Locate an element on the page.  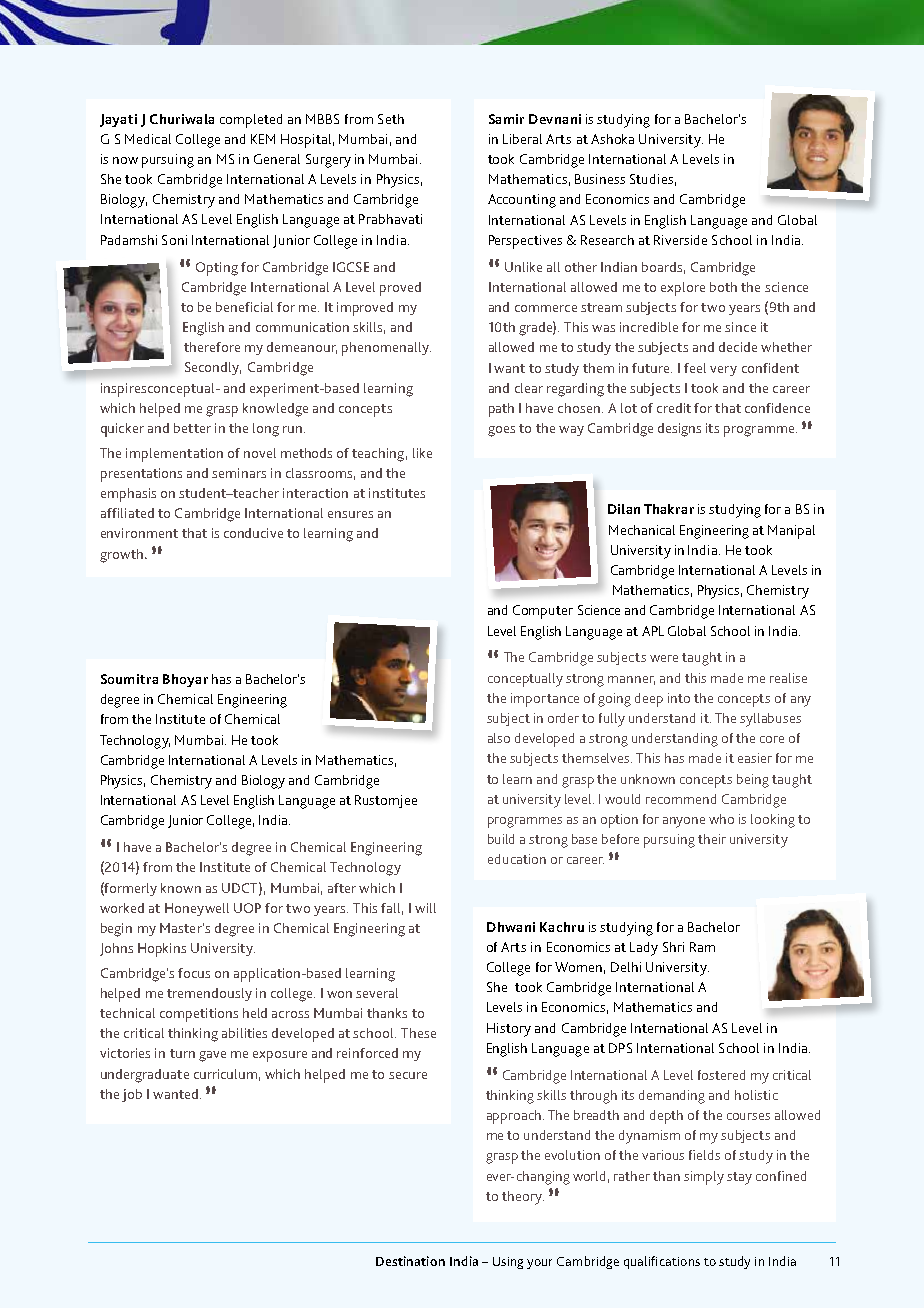
will is located at coordinates (425, 908).
